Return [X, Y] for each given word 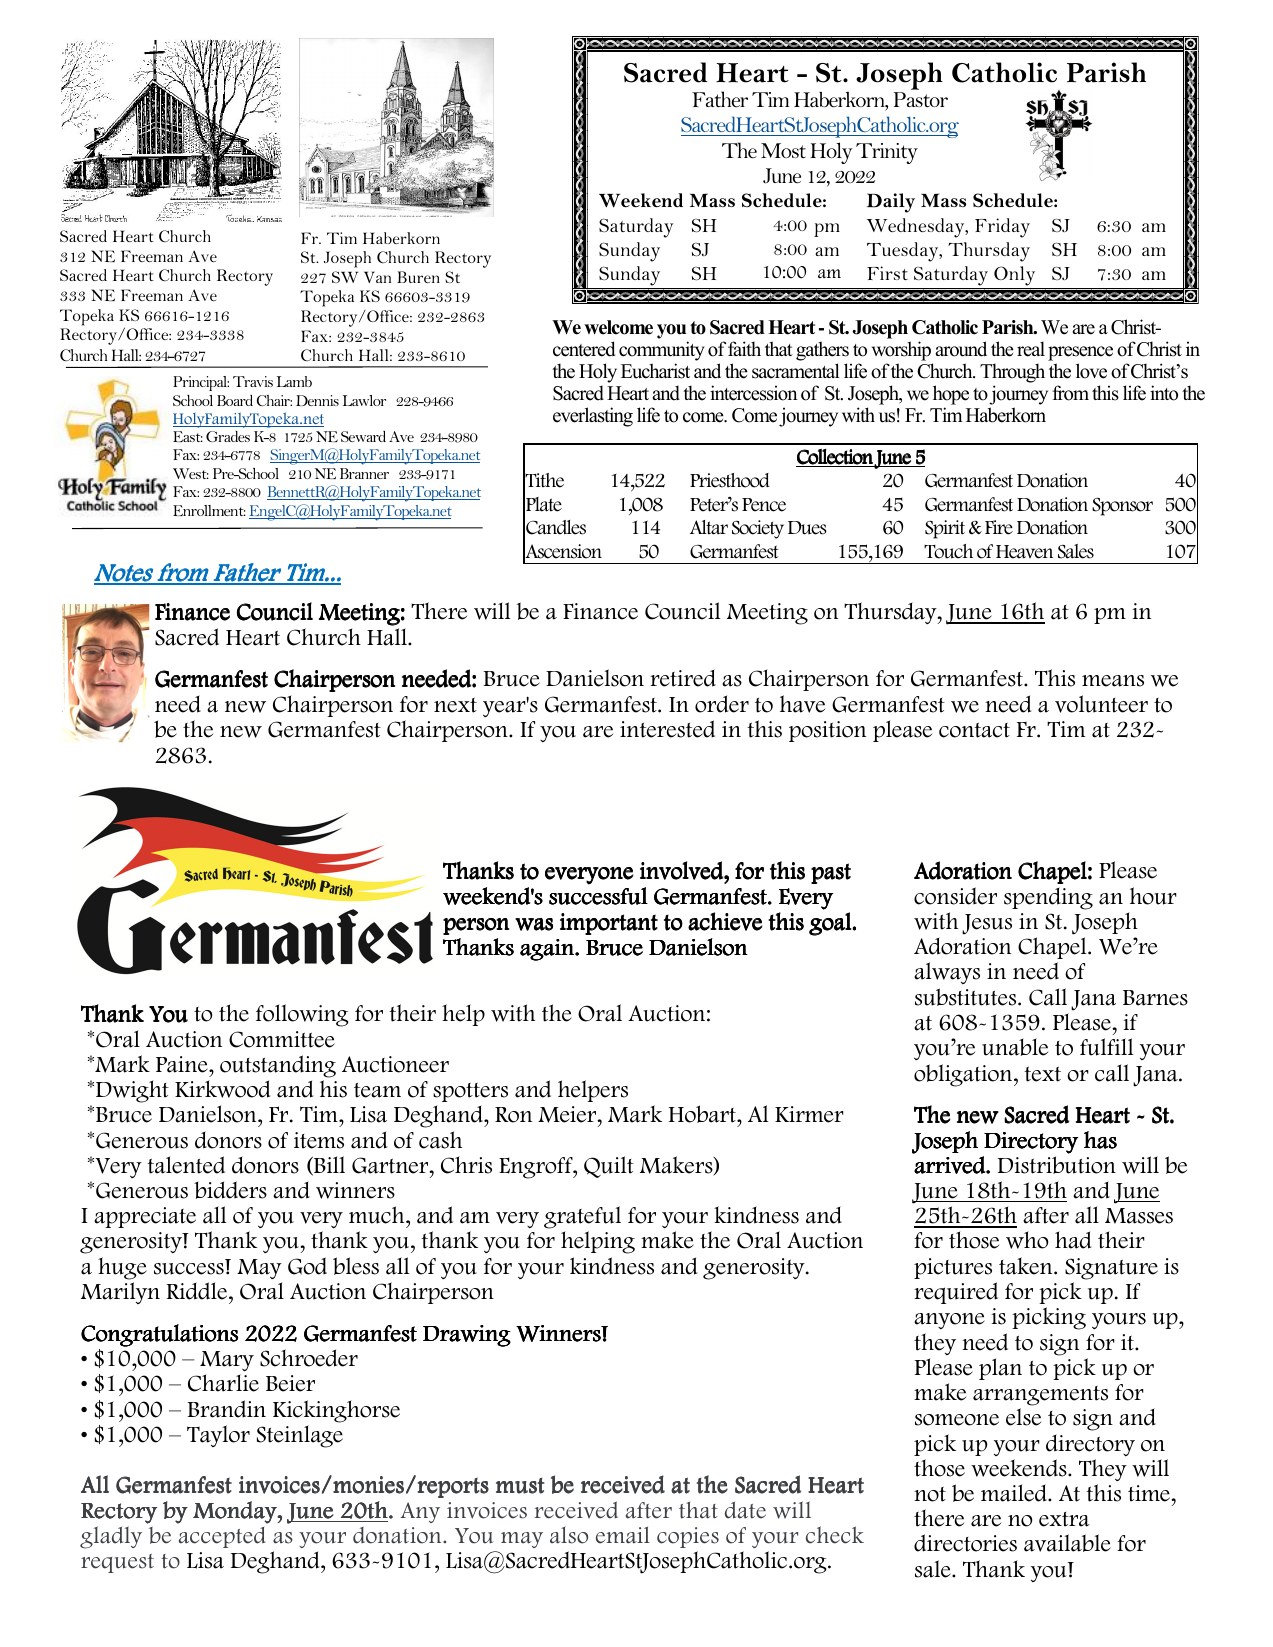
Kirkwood [222, 1089]
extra [1064, 1519]
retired [683, 678]
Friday [1002, 228]
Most [783, 150]
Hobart [703, 1114]
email [623, 1535]
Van [377, 277]
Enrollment [209, 510]
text [1042, 1074]
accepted [222, 1537]
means [1113, 681]
